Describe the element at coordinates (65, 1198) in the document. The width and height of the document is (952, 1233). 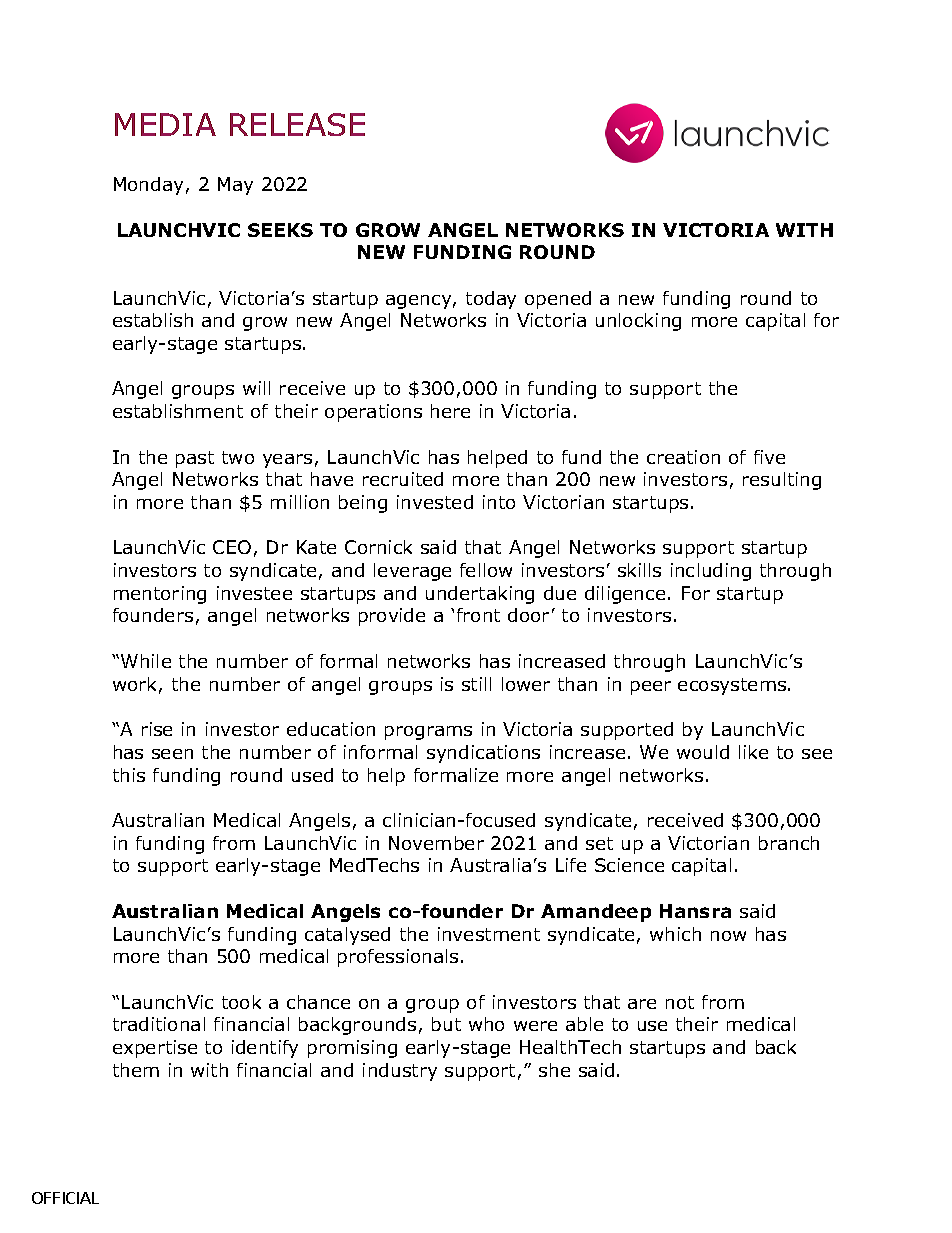
I see `OFFICIAL` at that location.
